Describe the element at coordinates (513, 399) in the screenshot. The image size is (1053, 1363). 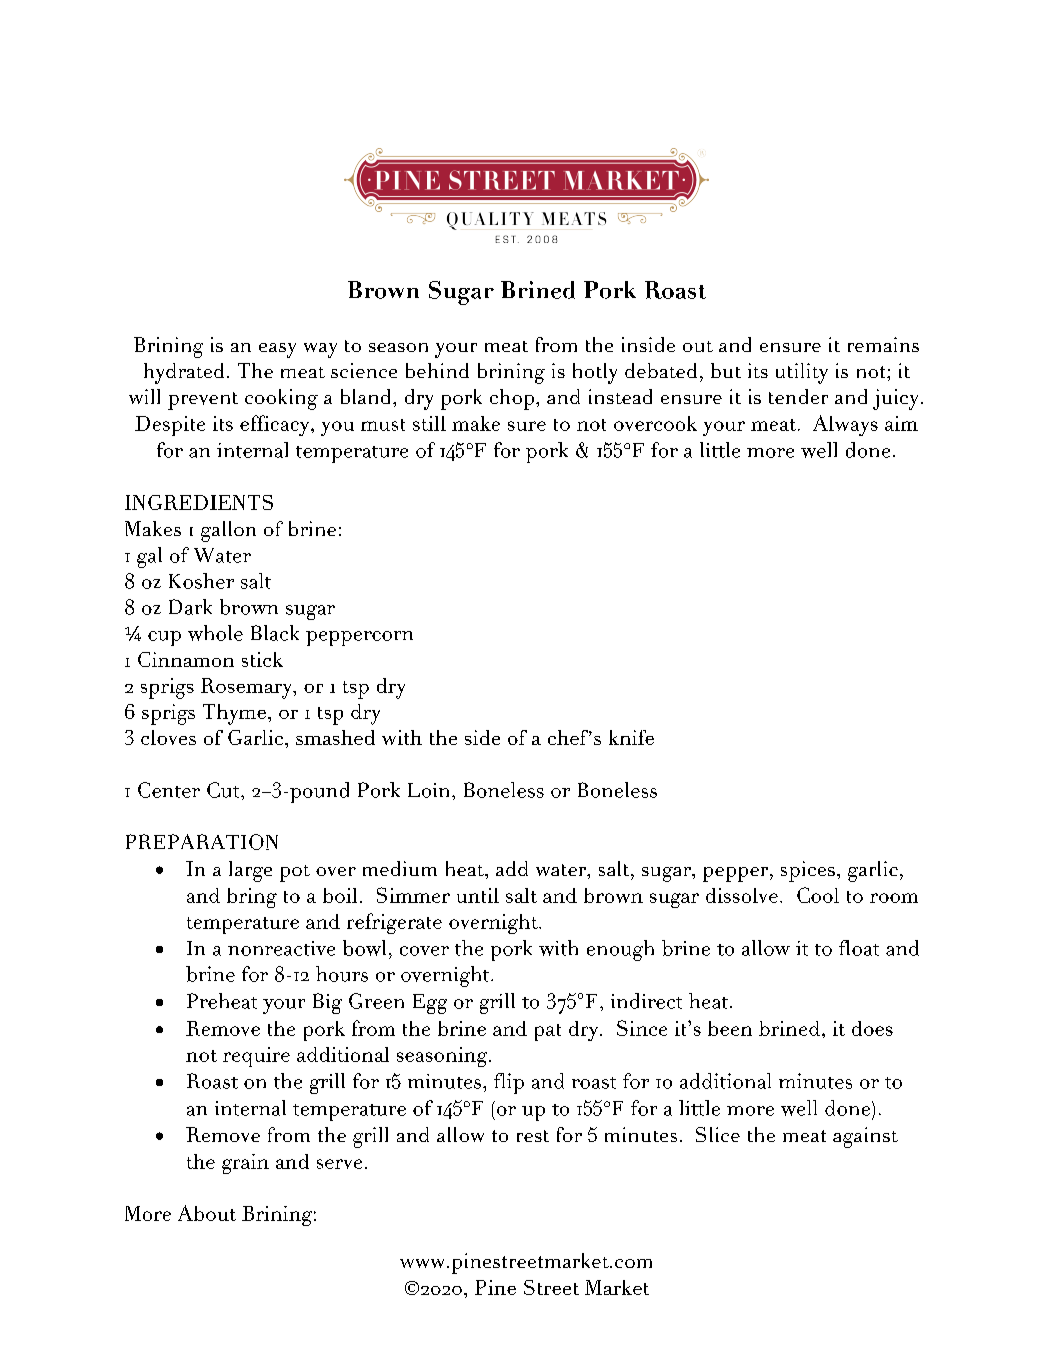
I see `chop` at that location.
